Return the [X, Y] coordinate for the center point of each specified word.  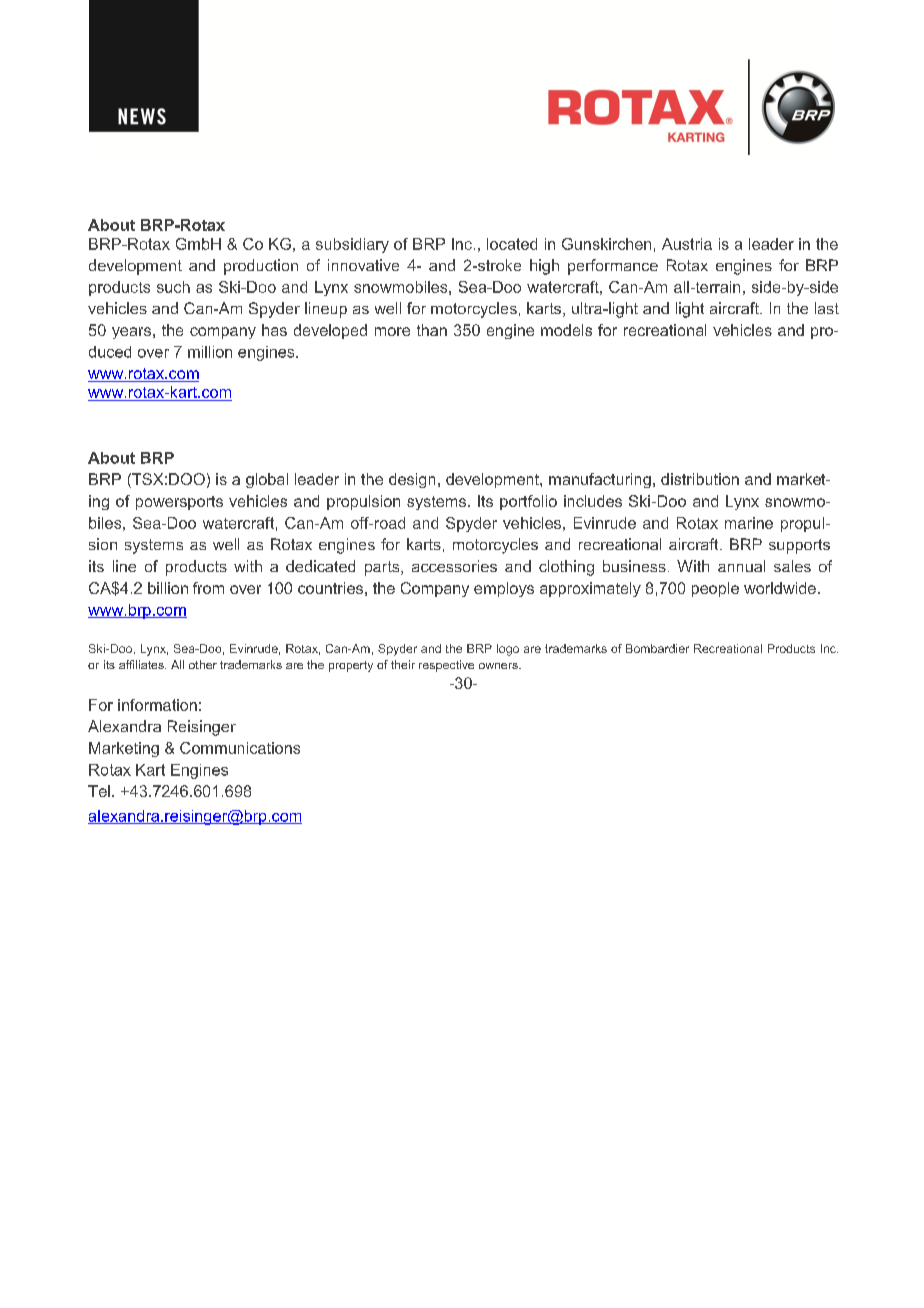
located [512, 244]
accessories [454, 566]
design [412, 480]
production [261, 267]
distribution [700, 479]
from [208, 588]
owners [499, 666]
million [210, 352]
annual [741, 566]
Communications [240, 748]
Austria [687, 244]
